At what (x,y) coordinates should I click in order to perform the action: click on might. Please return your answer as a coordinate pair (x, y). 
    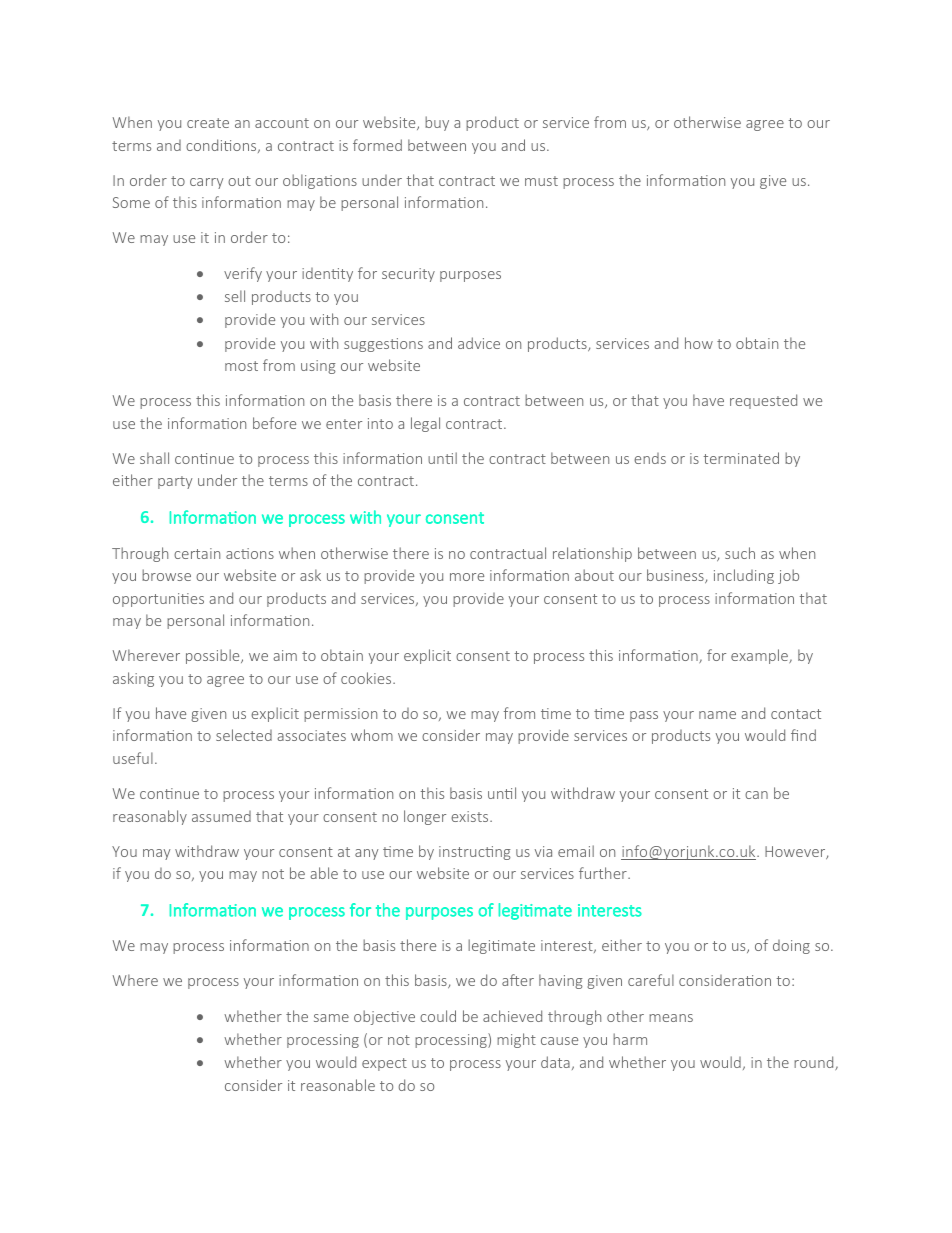
    Looking at the image, I should click on (516, 1040).
